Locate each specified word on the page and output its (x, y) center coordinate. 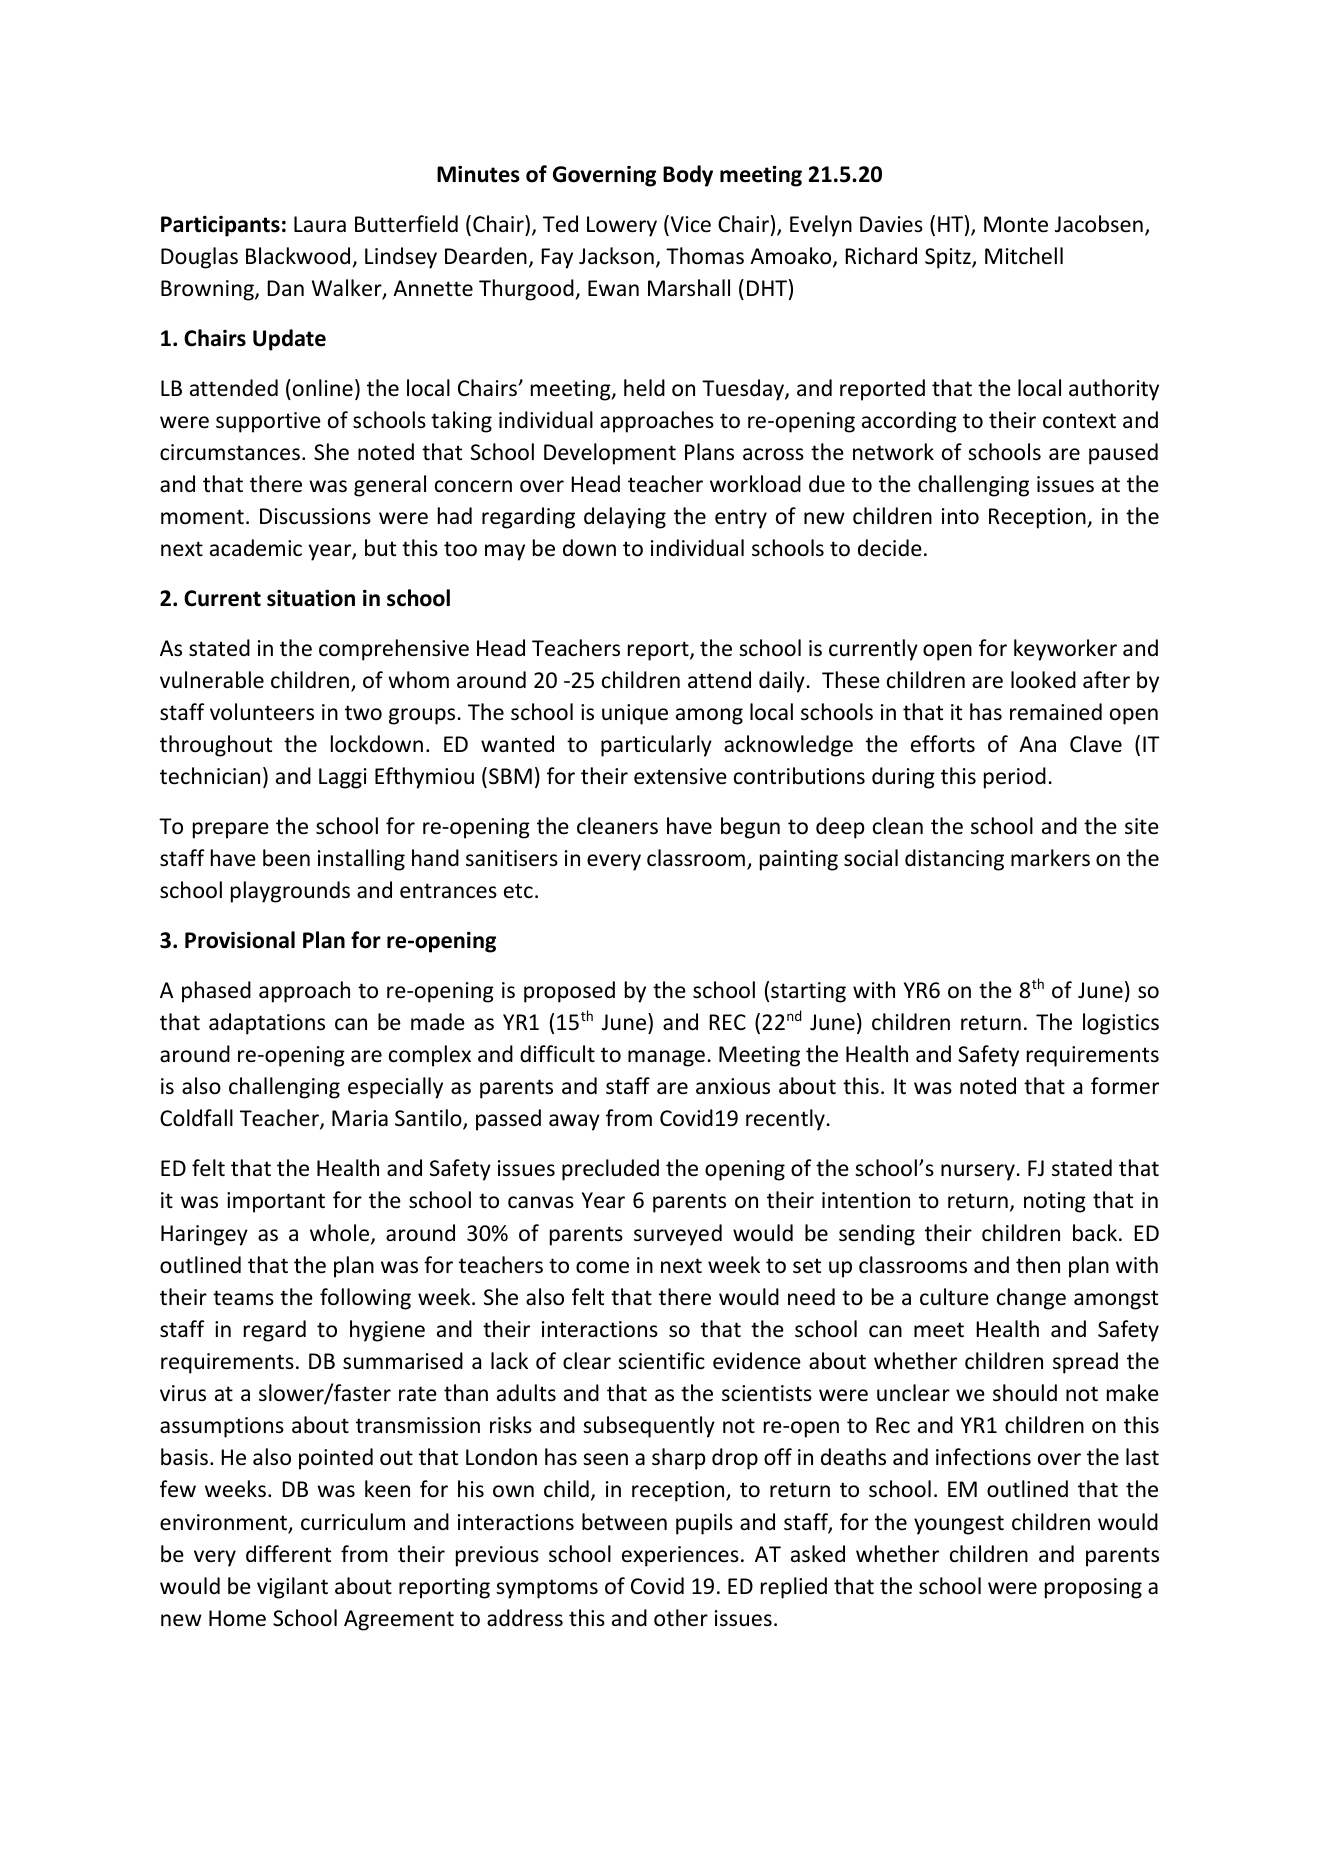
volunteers (262, 712)
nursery (978, 1172)
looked (1043, 680)
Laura (320, 224)
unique (635, 714)
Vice (689, 225)
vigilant (292, 1588)
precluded (610, 1170)
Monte (1016, 224)
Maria (360, 1118)
